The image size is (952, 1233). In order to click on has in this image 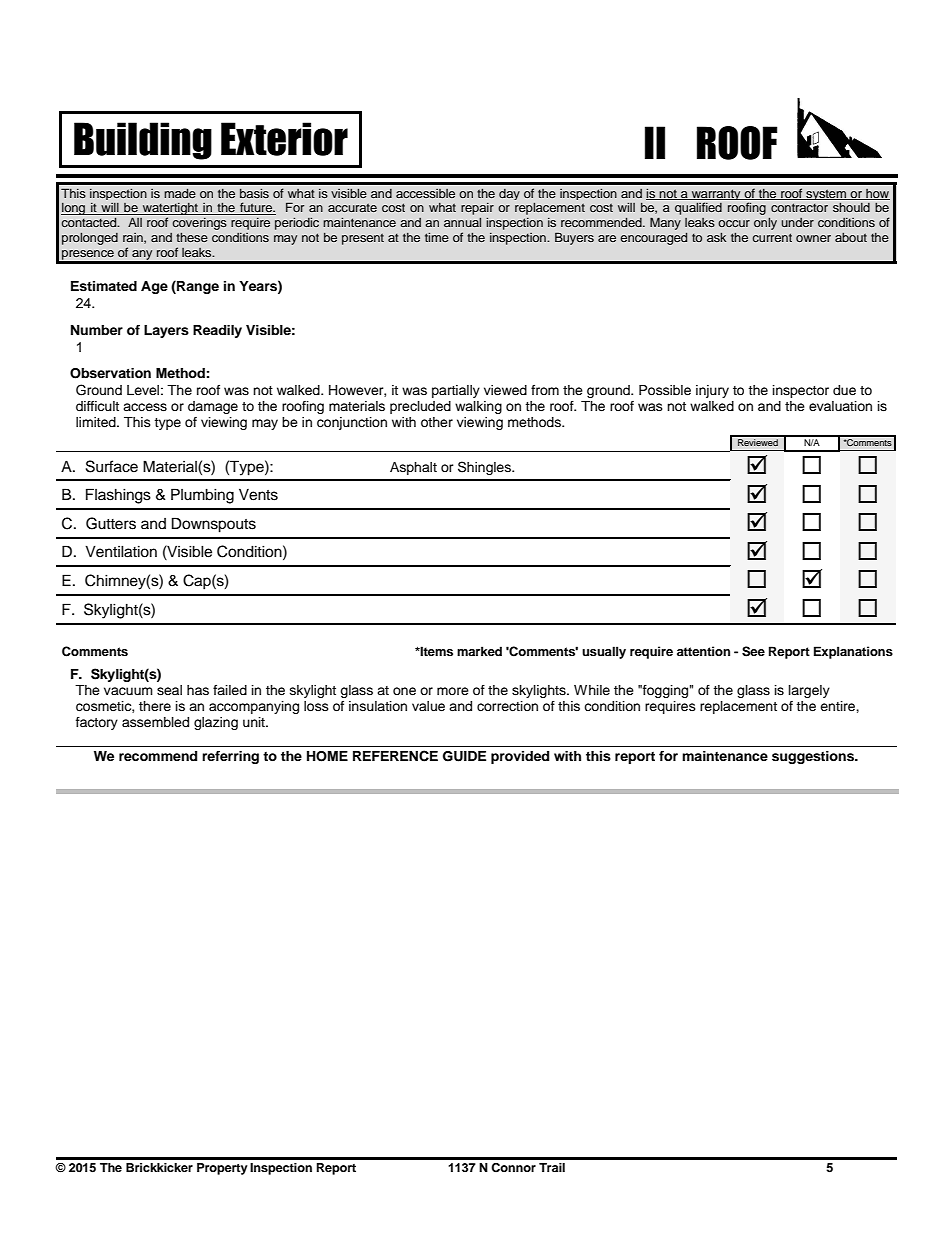, I will do `click(198, 690)`.
